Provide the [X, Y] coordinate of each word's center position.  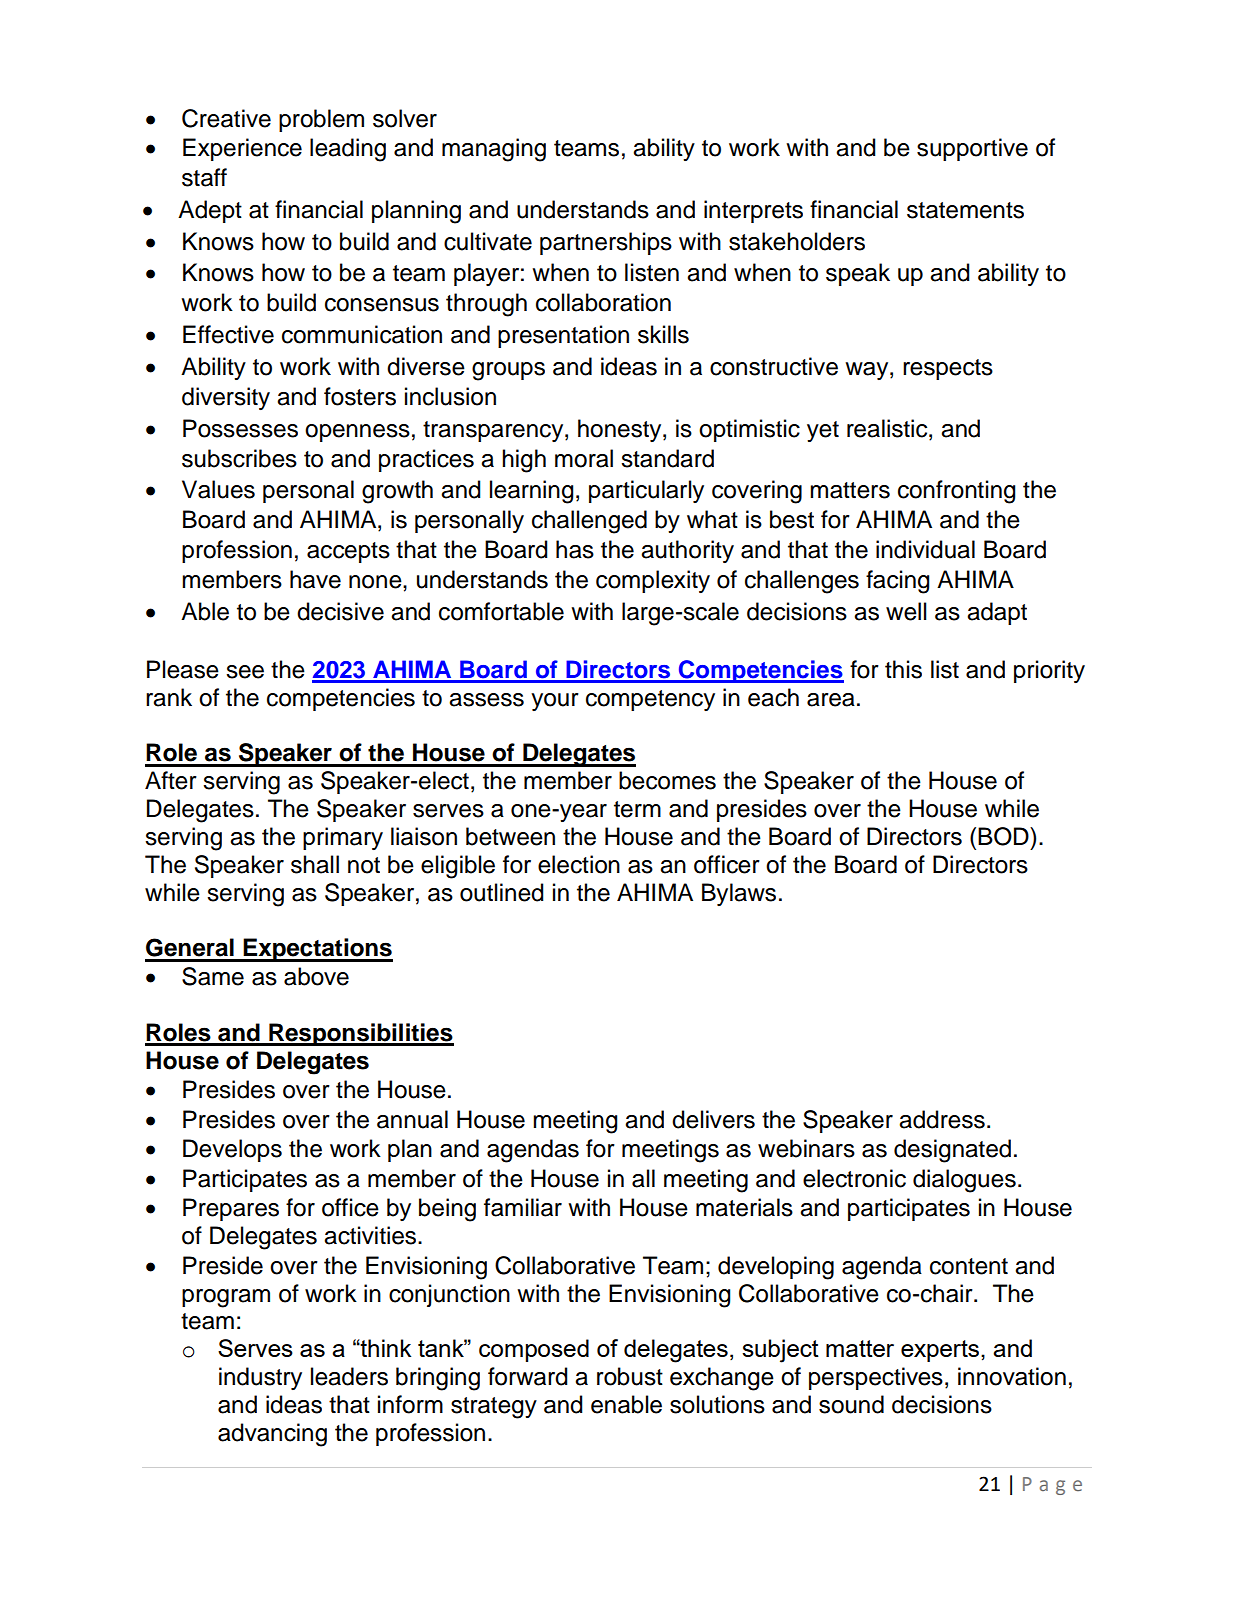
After [171, 780]
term [637, 809]
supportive [972, 149]
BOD [1004, 836]
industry [260, 1378]
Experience [242, 149]
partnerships [606, 243]
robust [630, 1376]
